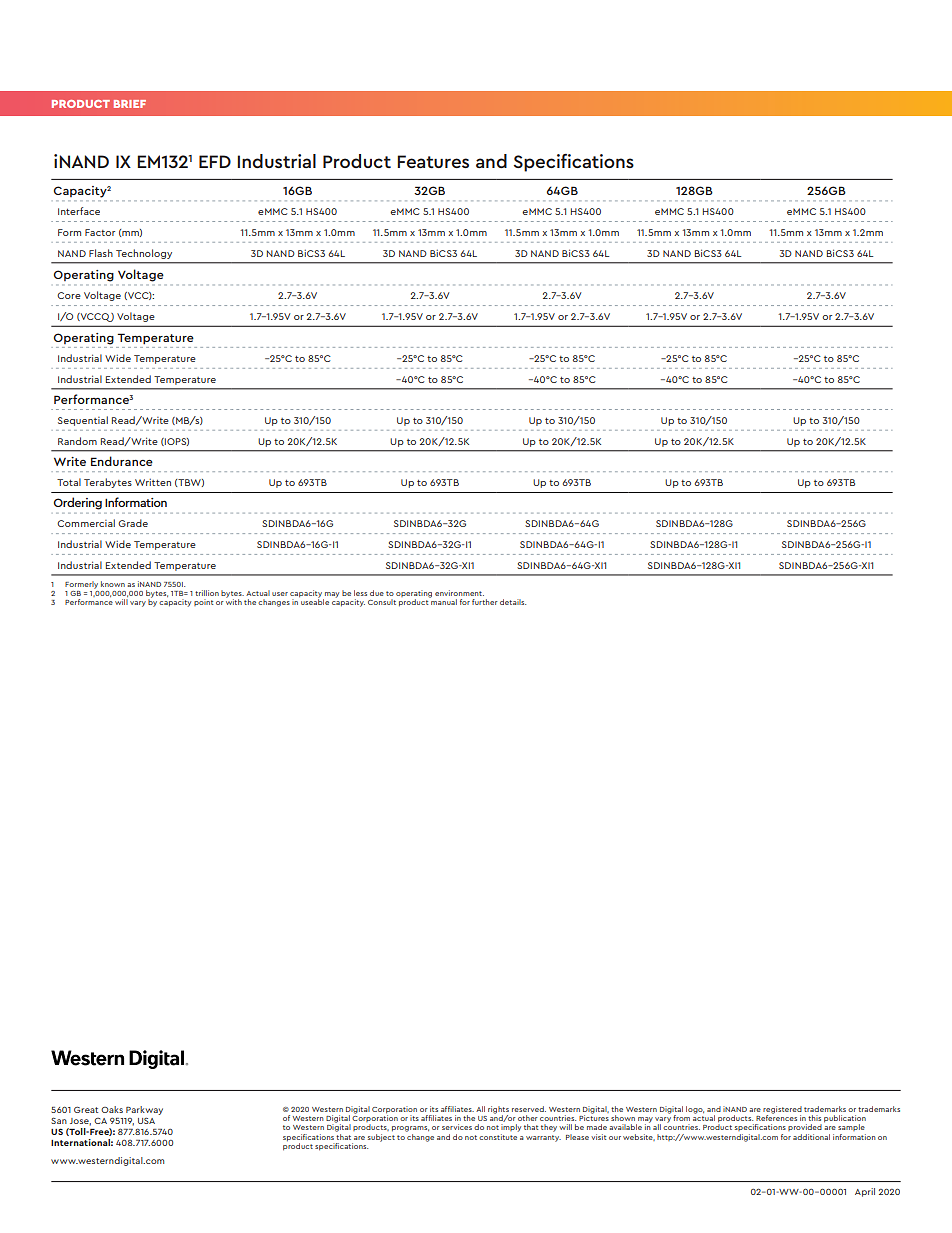  Describe the element at coordinates (457, 1127) in the page. I see `services` at that location.
